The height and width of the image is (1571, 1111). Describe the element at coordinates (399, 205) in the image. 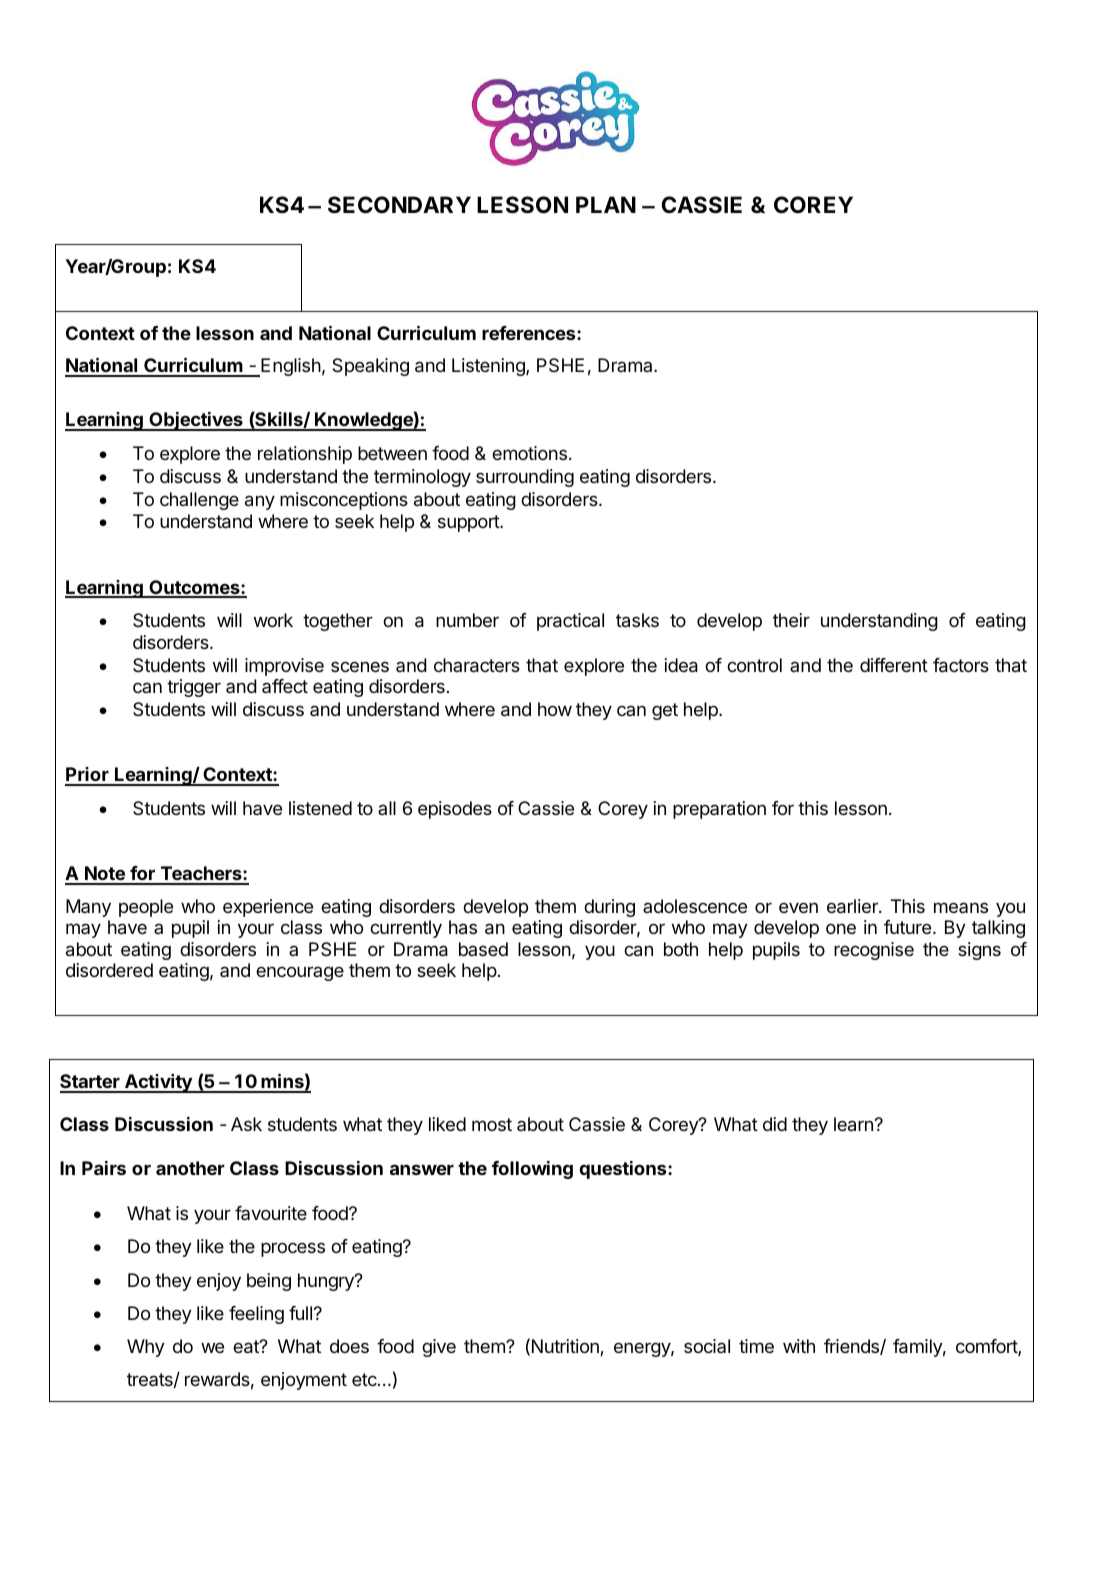

I see `SECONDARY` at that location.
